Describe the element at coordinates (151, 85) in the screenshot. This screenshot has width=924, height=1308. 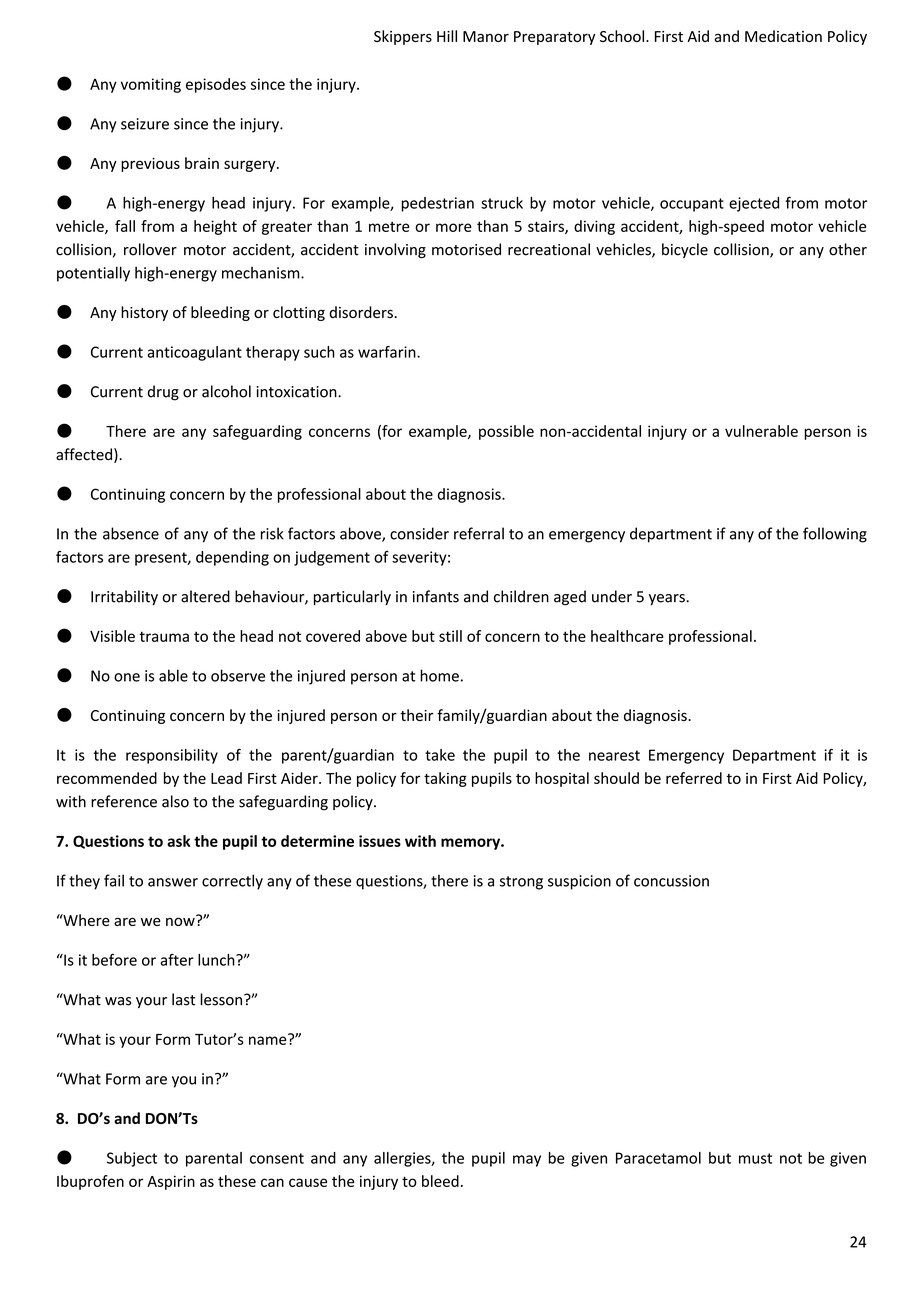
I see `vomiting` at that location.
